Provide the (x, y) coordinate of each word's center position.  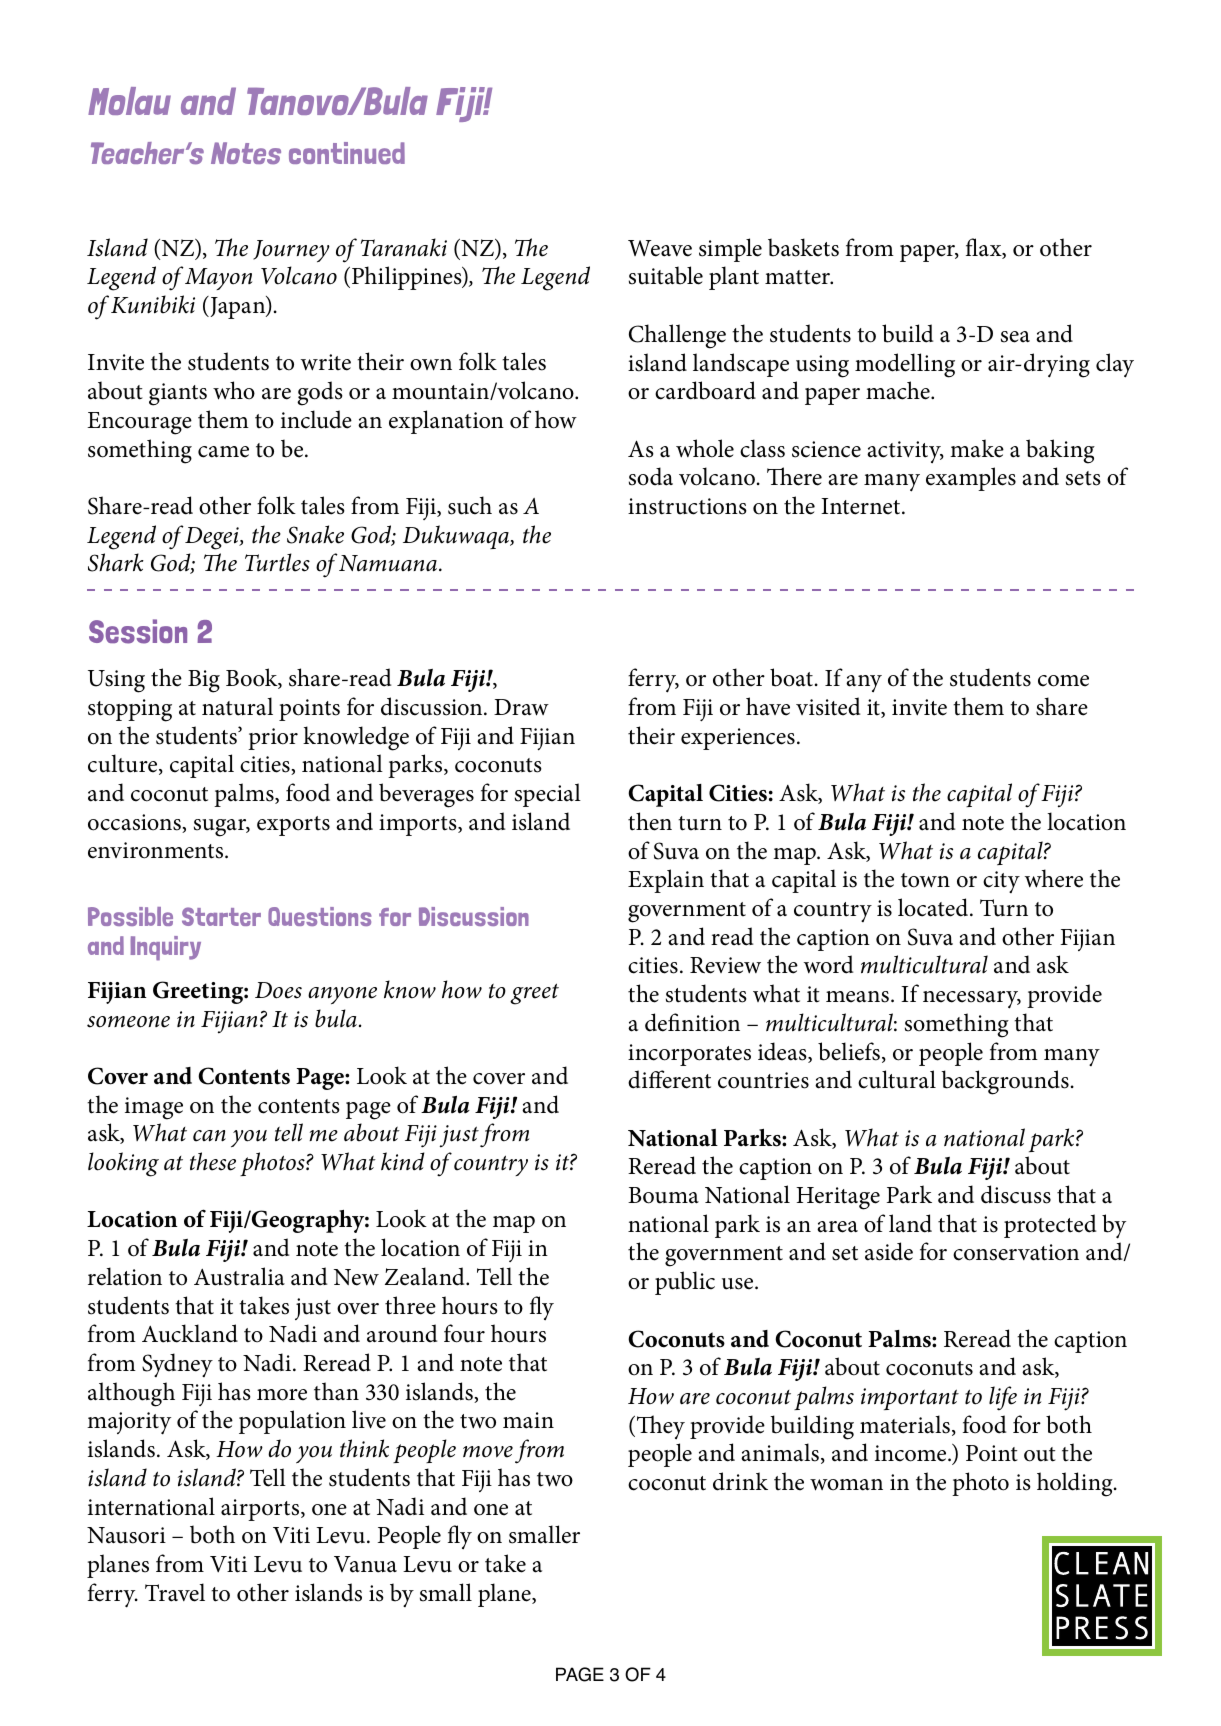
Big (204, 681)
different (669, 1079)
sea (1015, 337)
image (154, 1108)
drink (740, 1481)
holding (1076, 1484)
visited (828, 706)
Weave (660, 248)
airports (261, 1510)
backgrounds (1005, 1082)
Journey (291, 251)
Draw (521, 707)
